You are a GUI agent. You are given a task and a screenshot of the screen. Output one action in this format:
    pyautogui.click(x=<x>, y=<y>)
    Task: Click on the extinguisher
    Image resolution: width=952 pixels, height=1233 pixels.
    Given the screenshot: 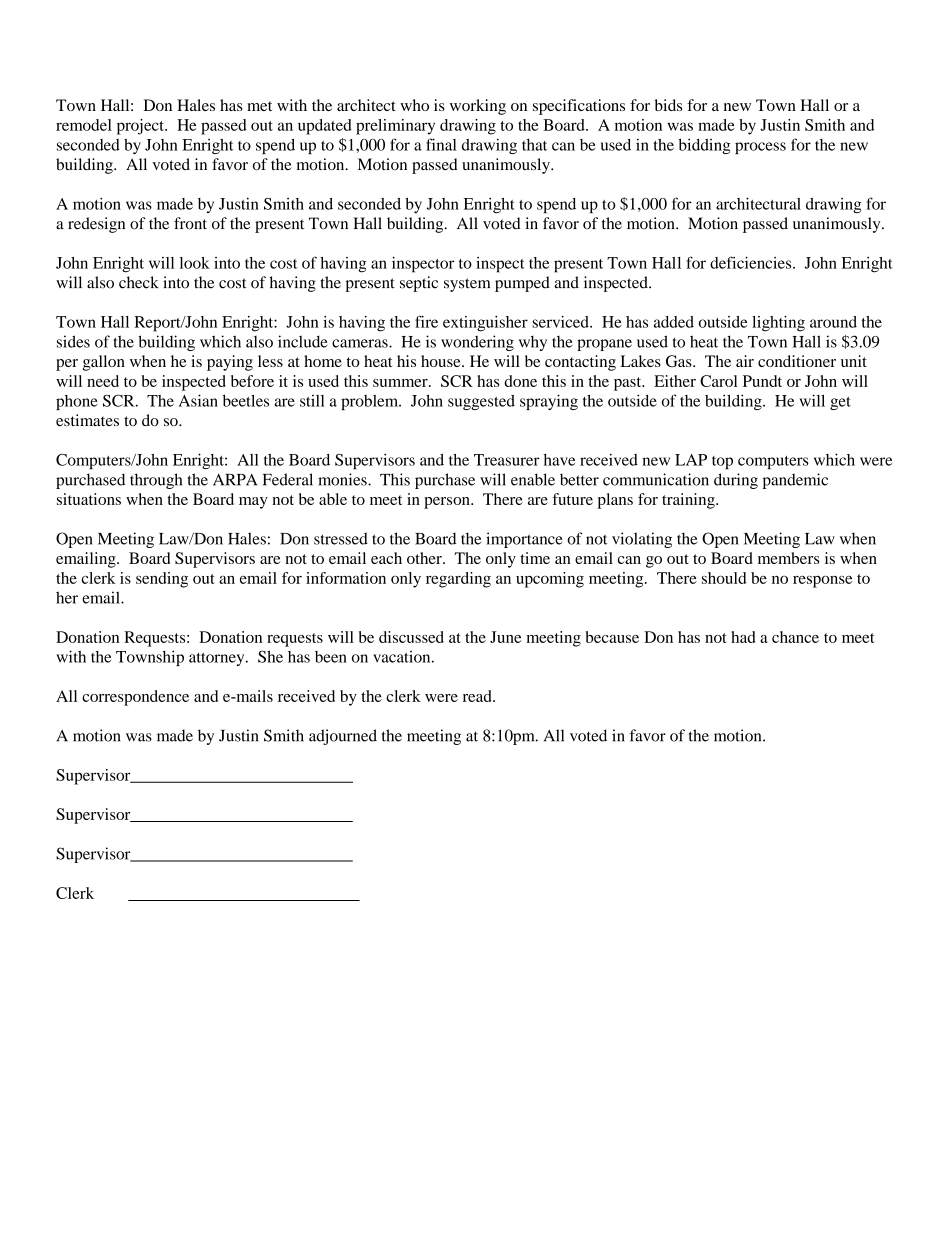 What is the action you would take?
    pyautogui.click(x=485, y=324)
